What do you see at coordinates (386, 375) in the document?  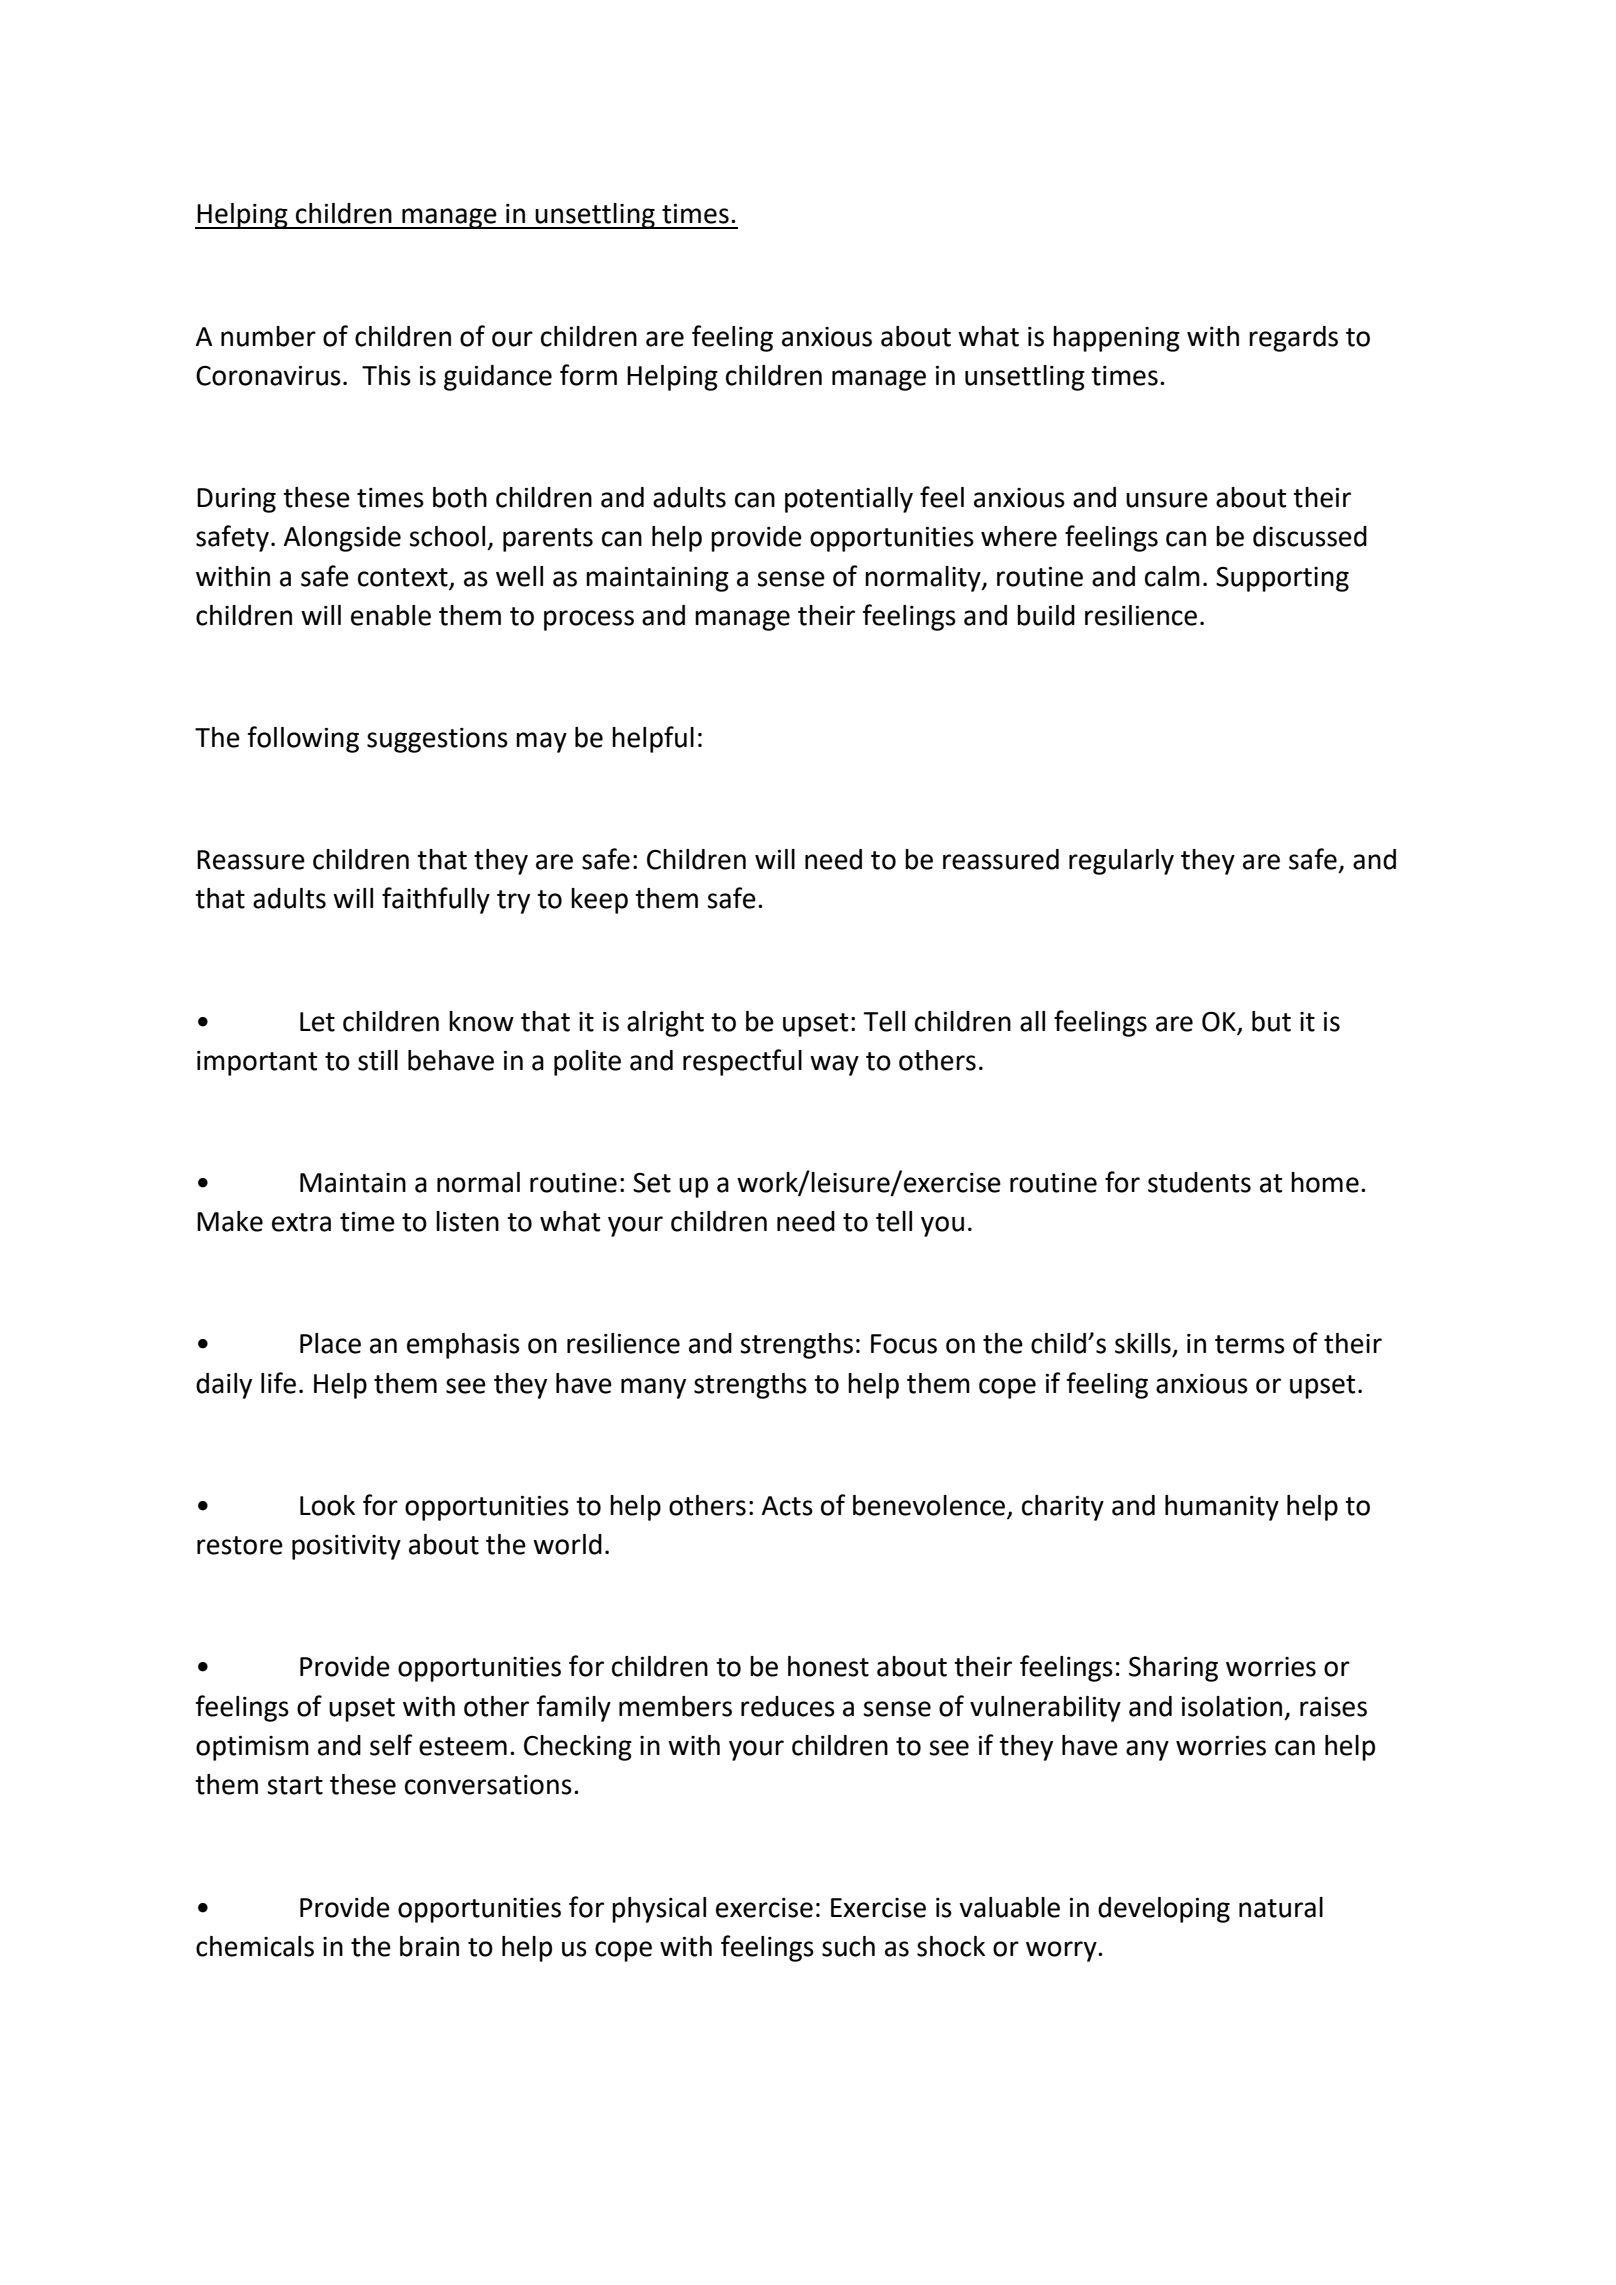 I see `This` at bounding box center [386, 375].
